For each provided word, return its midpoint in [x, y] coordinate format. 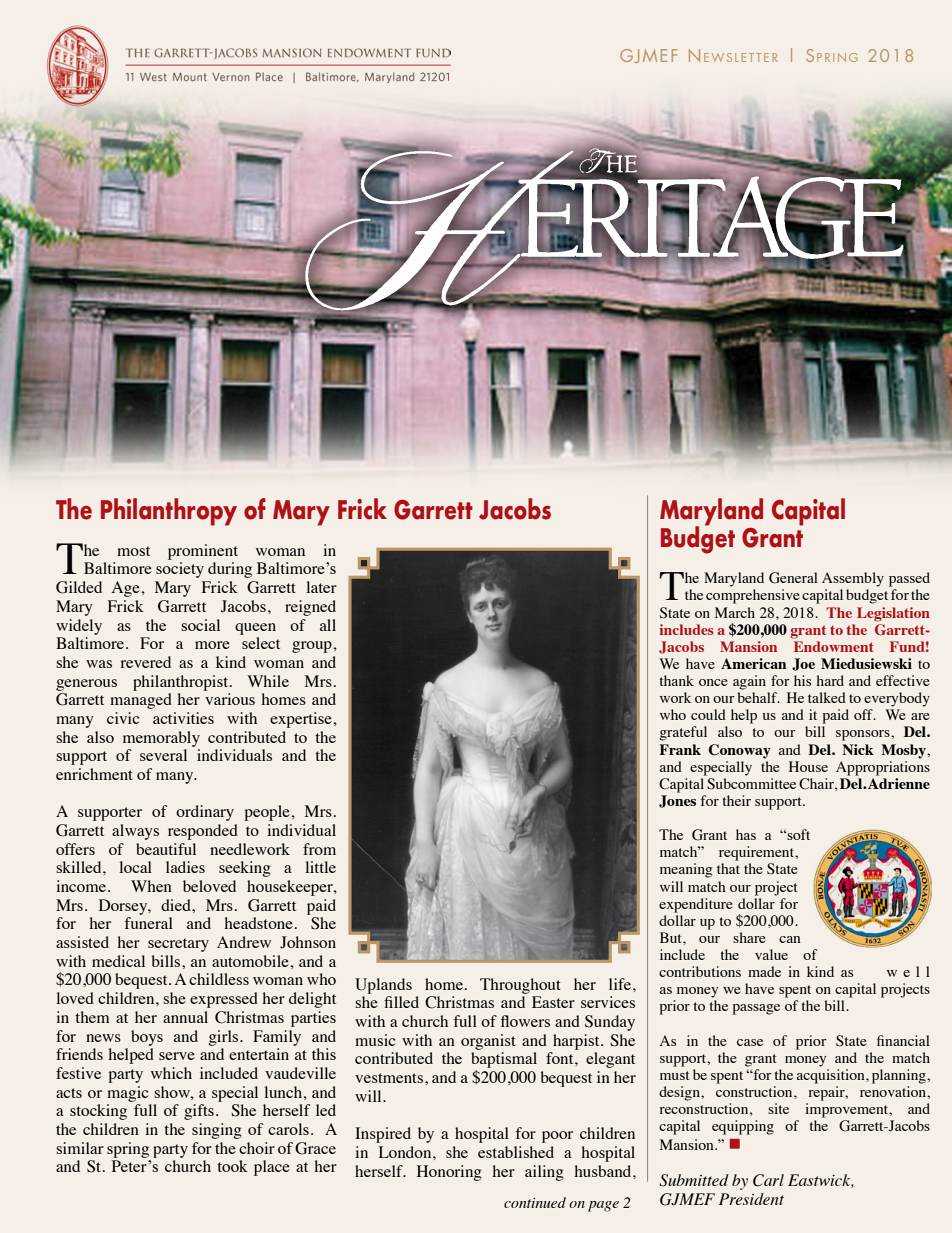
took [232, 1166]
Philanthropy [169, 512]
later [321, 587]
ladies [185, 867]
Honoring [449, 1173]
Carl [768, 1180]
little [320, 867]
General [793, 578]
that [728, 868]
